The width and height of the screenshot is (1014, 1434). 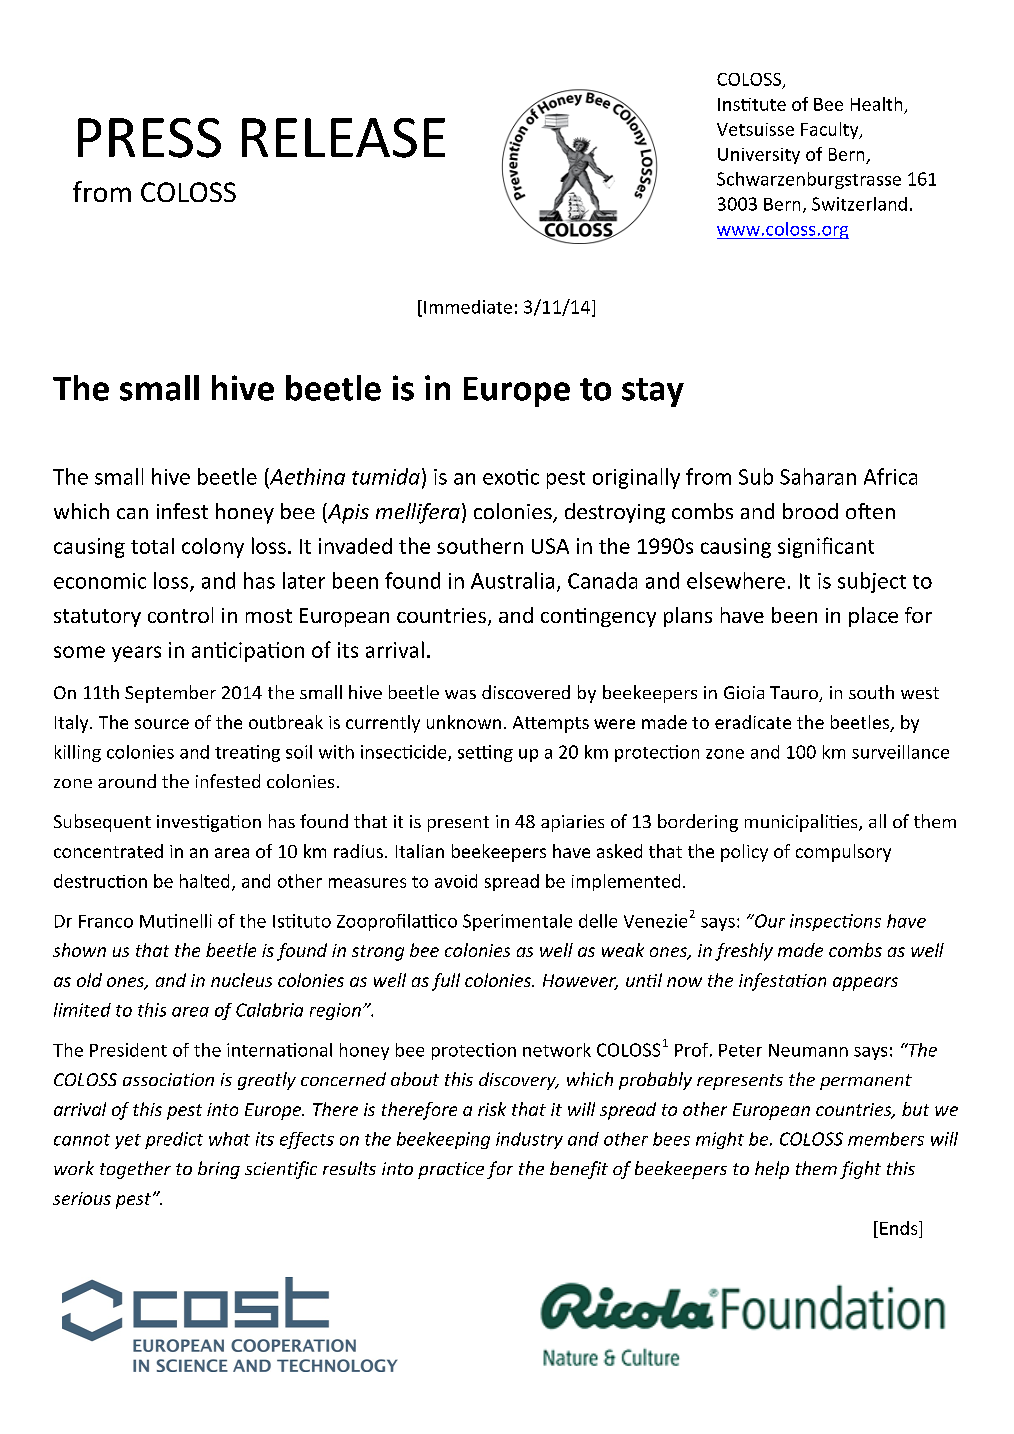 I want to click on PRESS, so click(x=149, y=138).
